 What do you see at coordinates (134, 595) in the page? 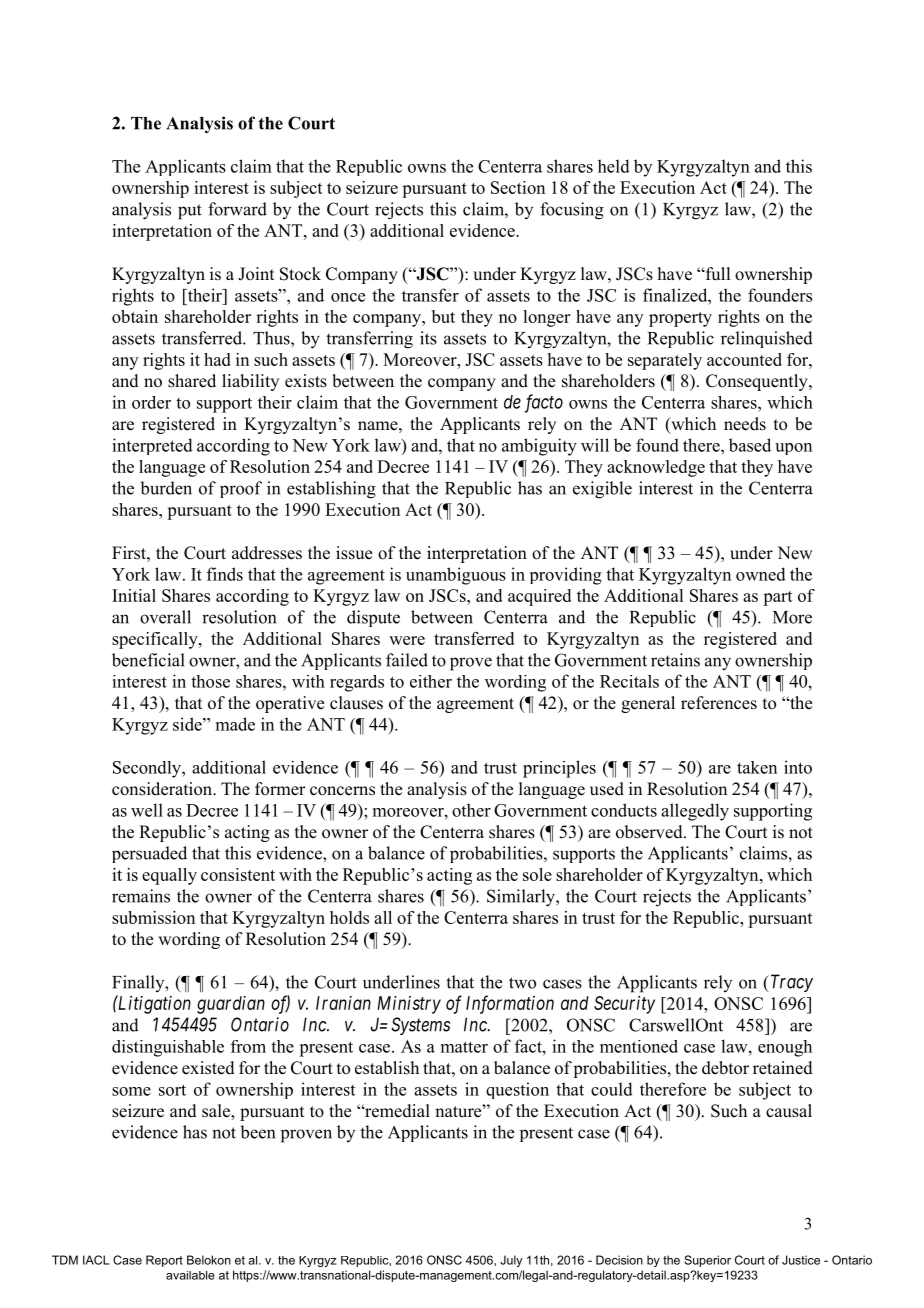
I see `Initial` at bounding box center [134, 595].
